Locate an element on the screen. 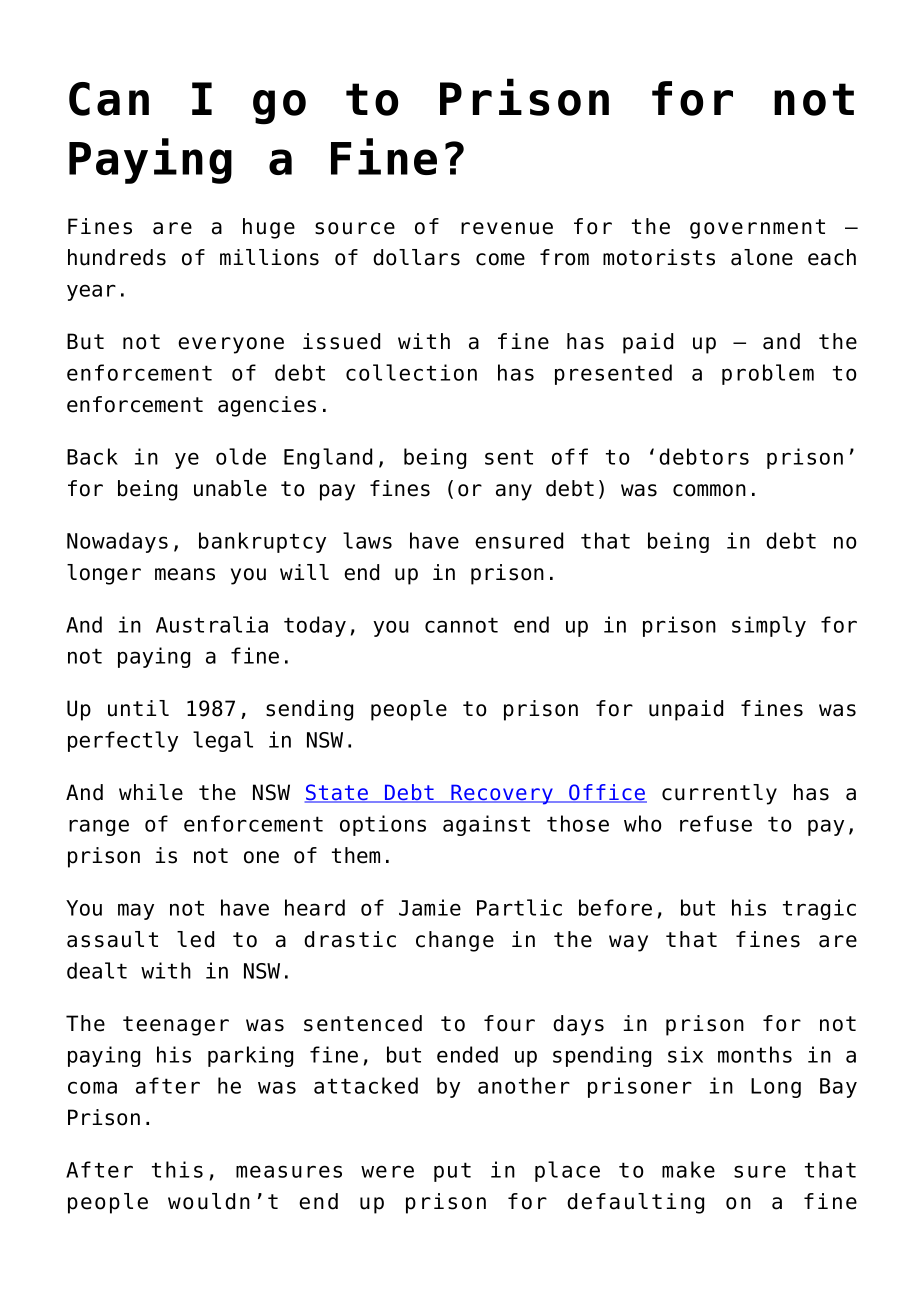  make is located at coordinates (688, 1169).
